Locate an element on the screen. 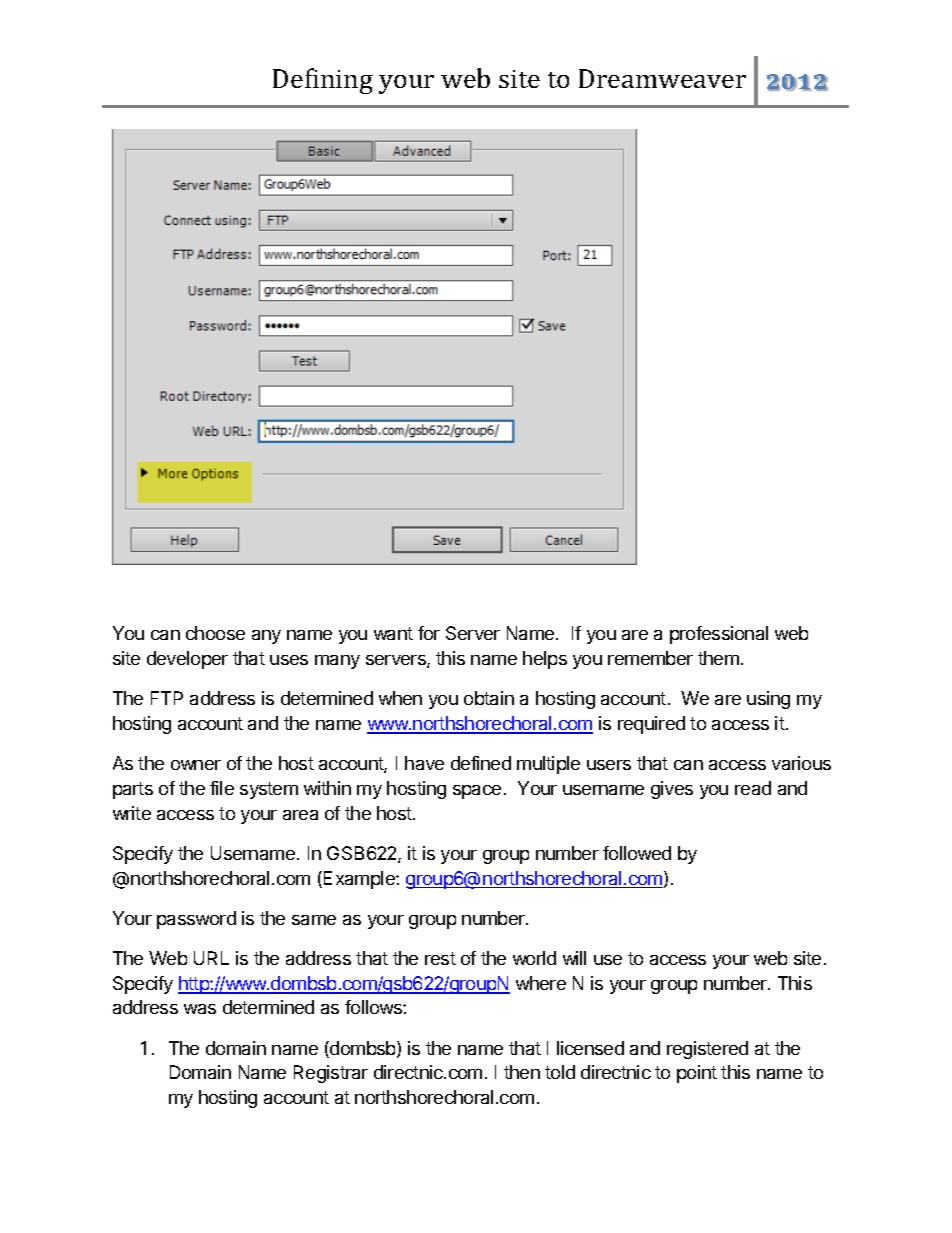 This screenshot has height=1233, width=952. remember is located at coordinates (650, 658).
